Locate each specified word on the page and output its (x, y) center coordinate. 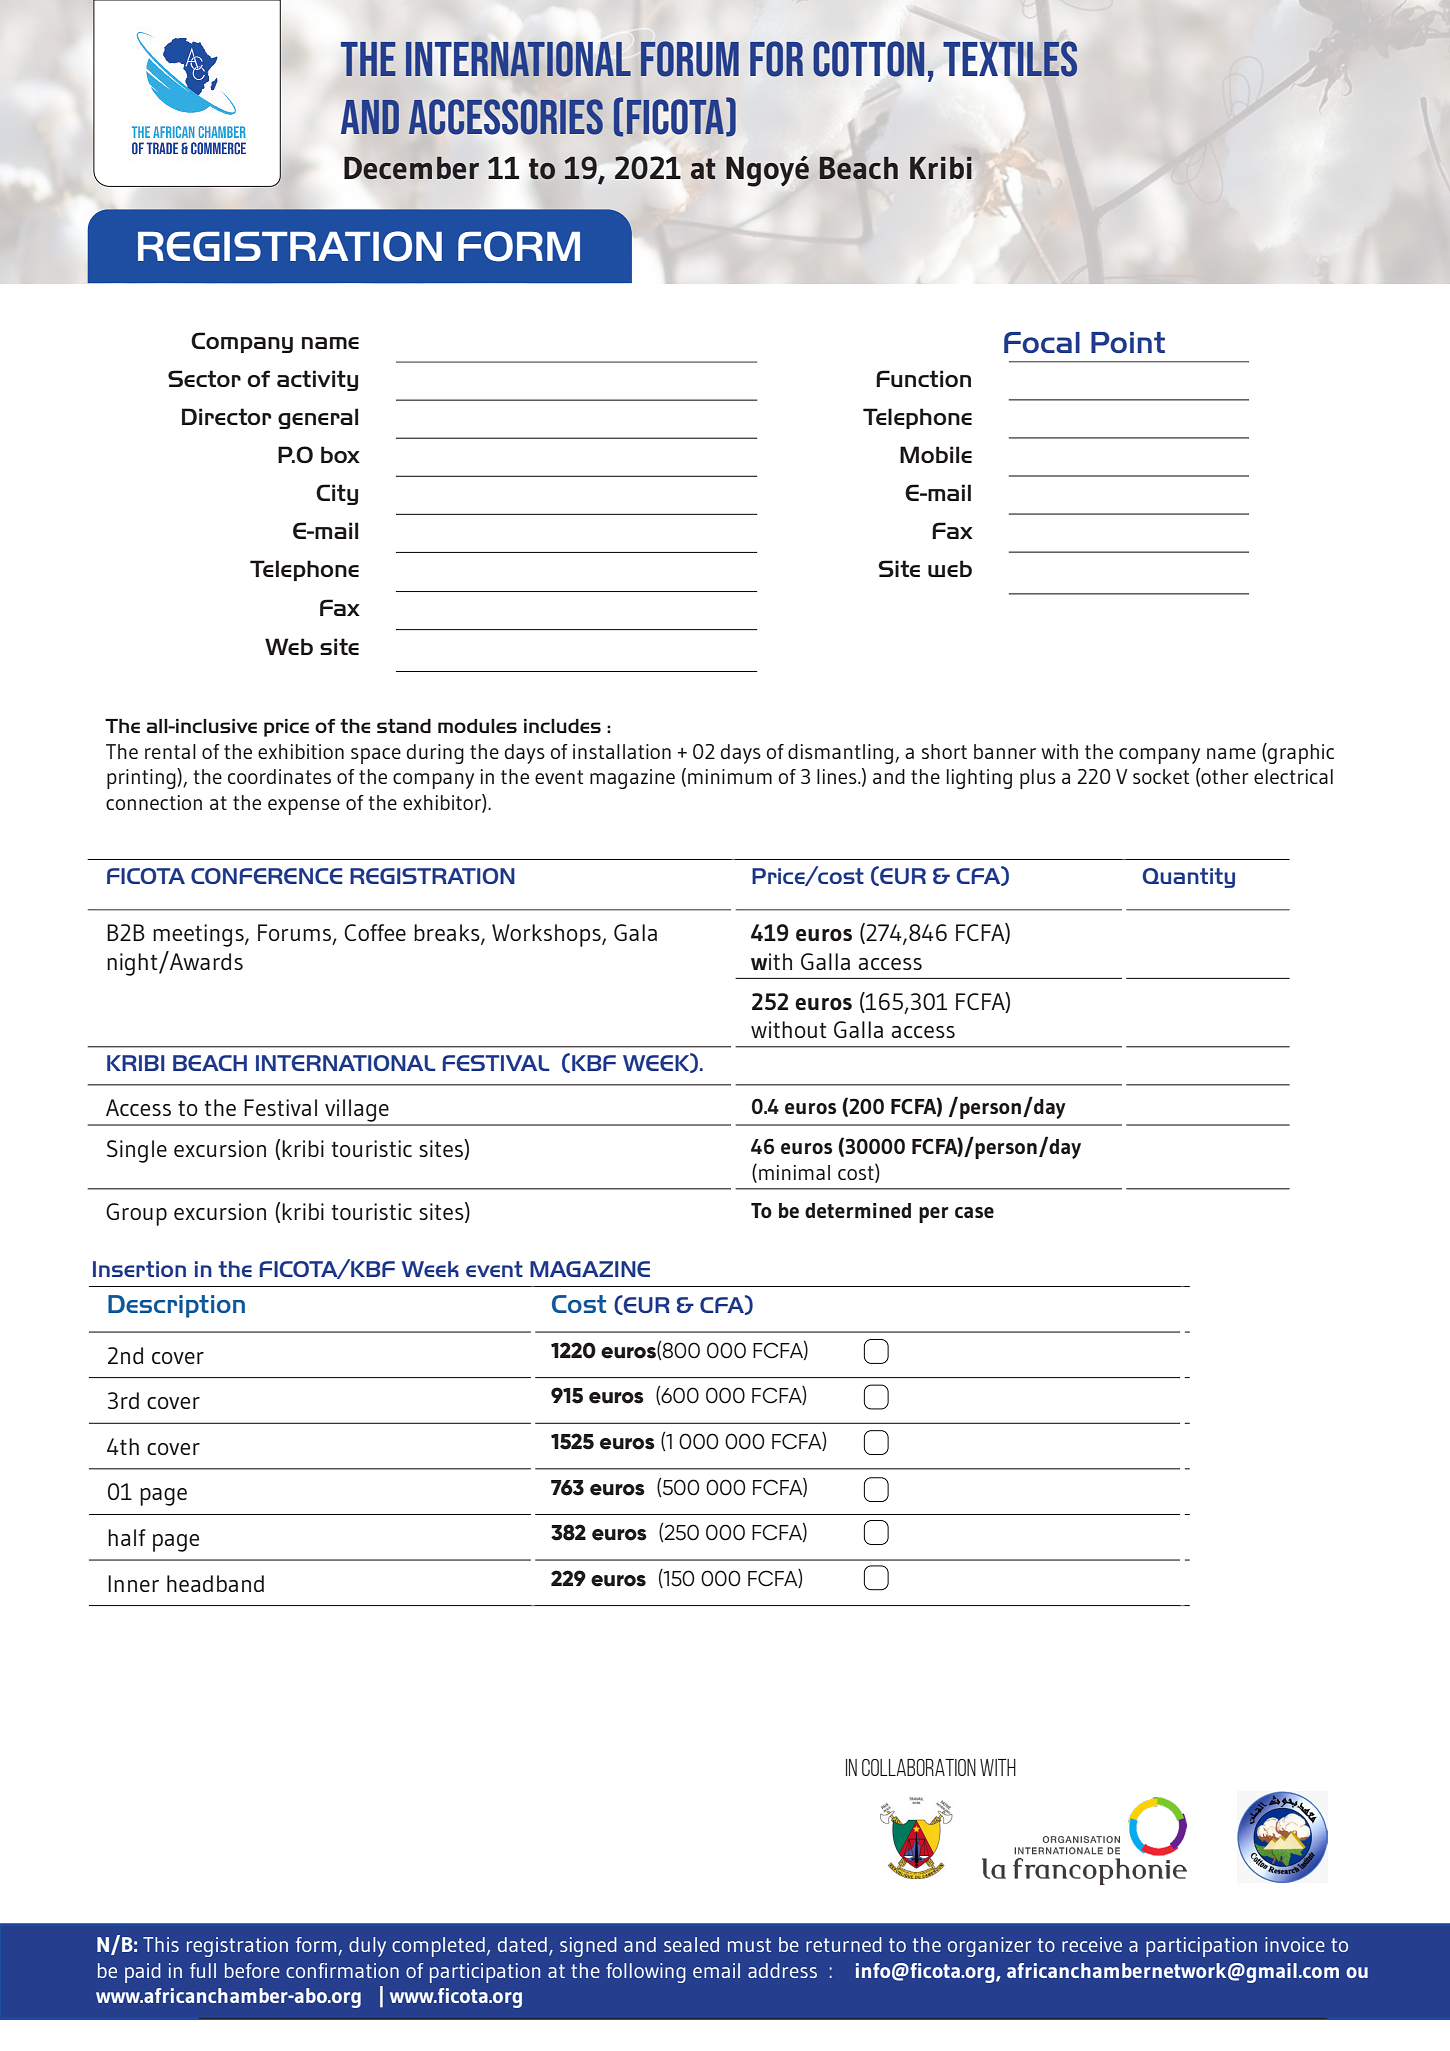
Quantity (1188, 878)
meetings (199, 935)
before (252, 1970)
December (411, 168)
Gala (635, 932)
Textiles (1010, 59)
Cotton (869, 59)
